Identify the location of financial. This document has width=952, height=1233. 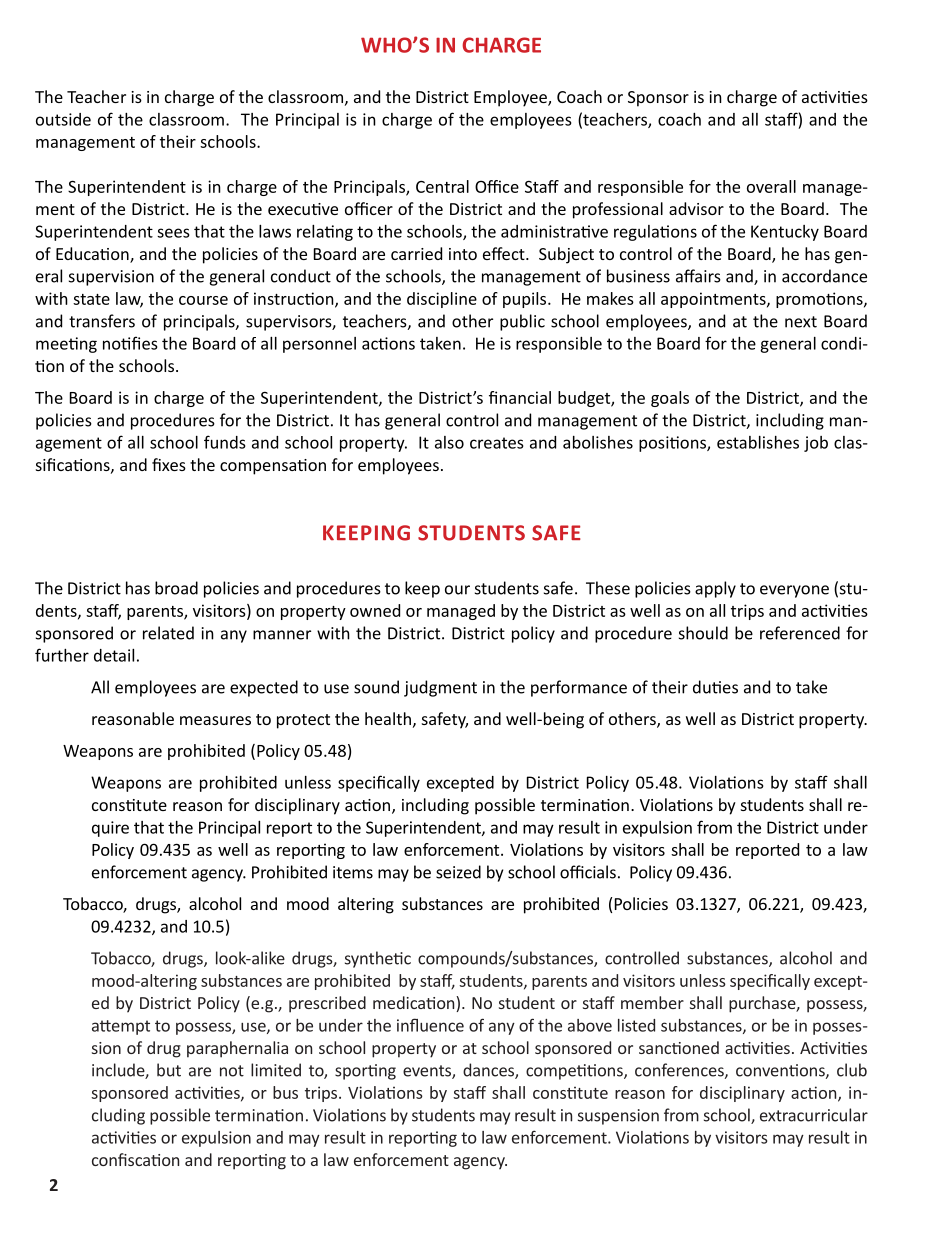
(520, 397).
